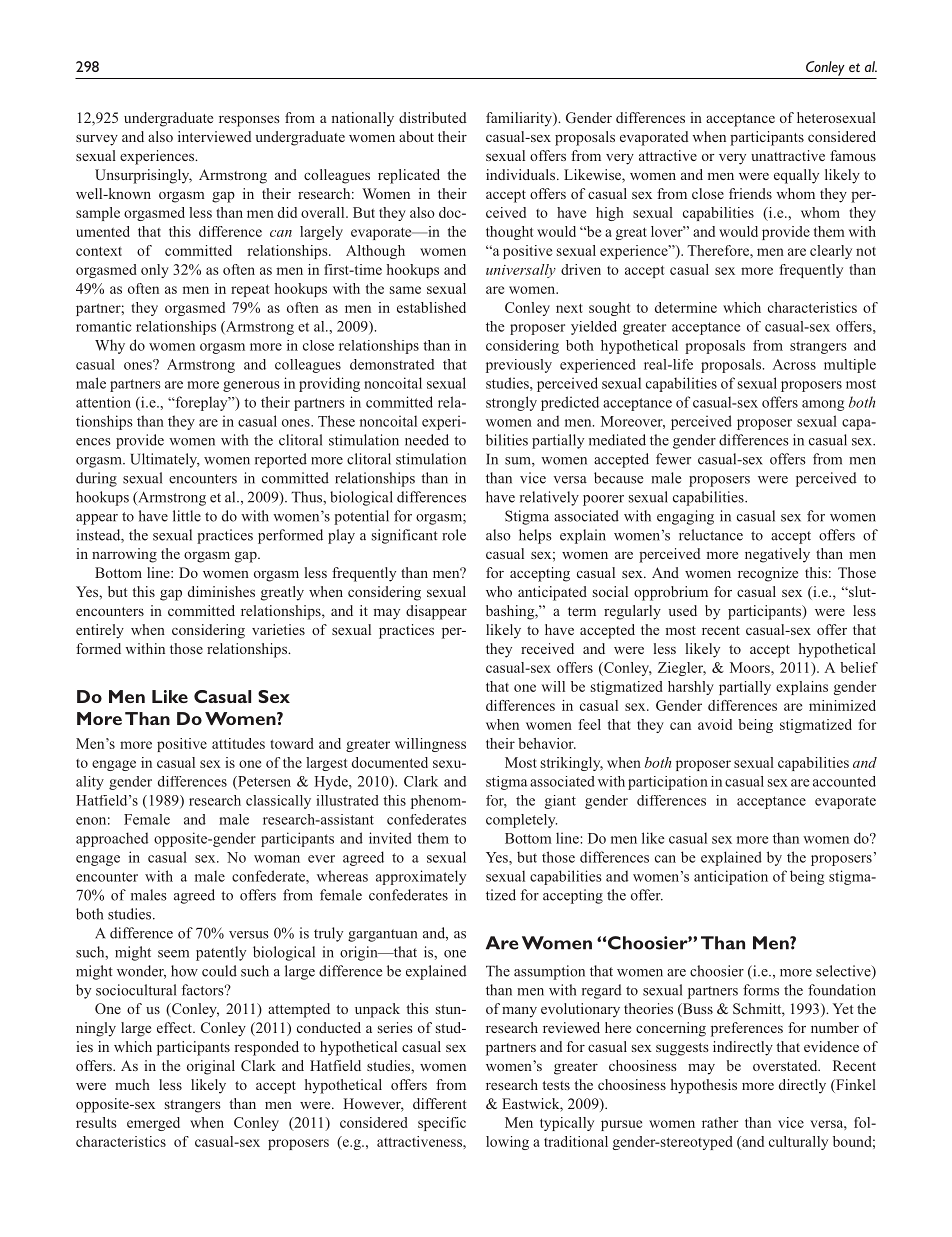 This image has height=1237, width=952. I want to click on Moors, so click(751, 667).
